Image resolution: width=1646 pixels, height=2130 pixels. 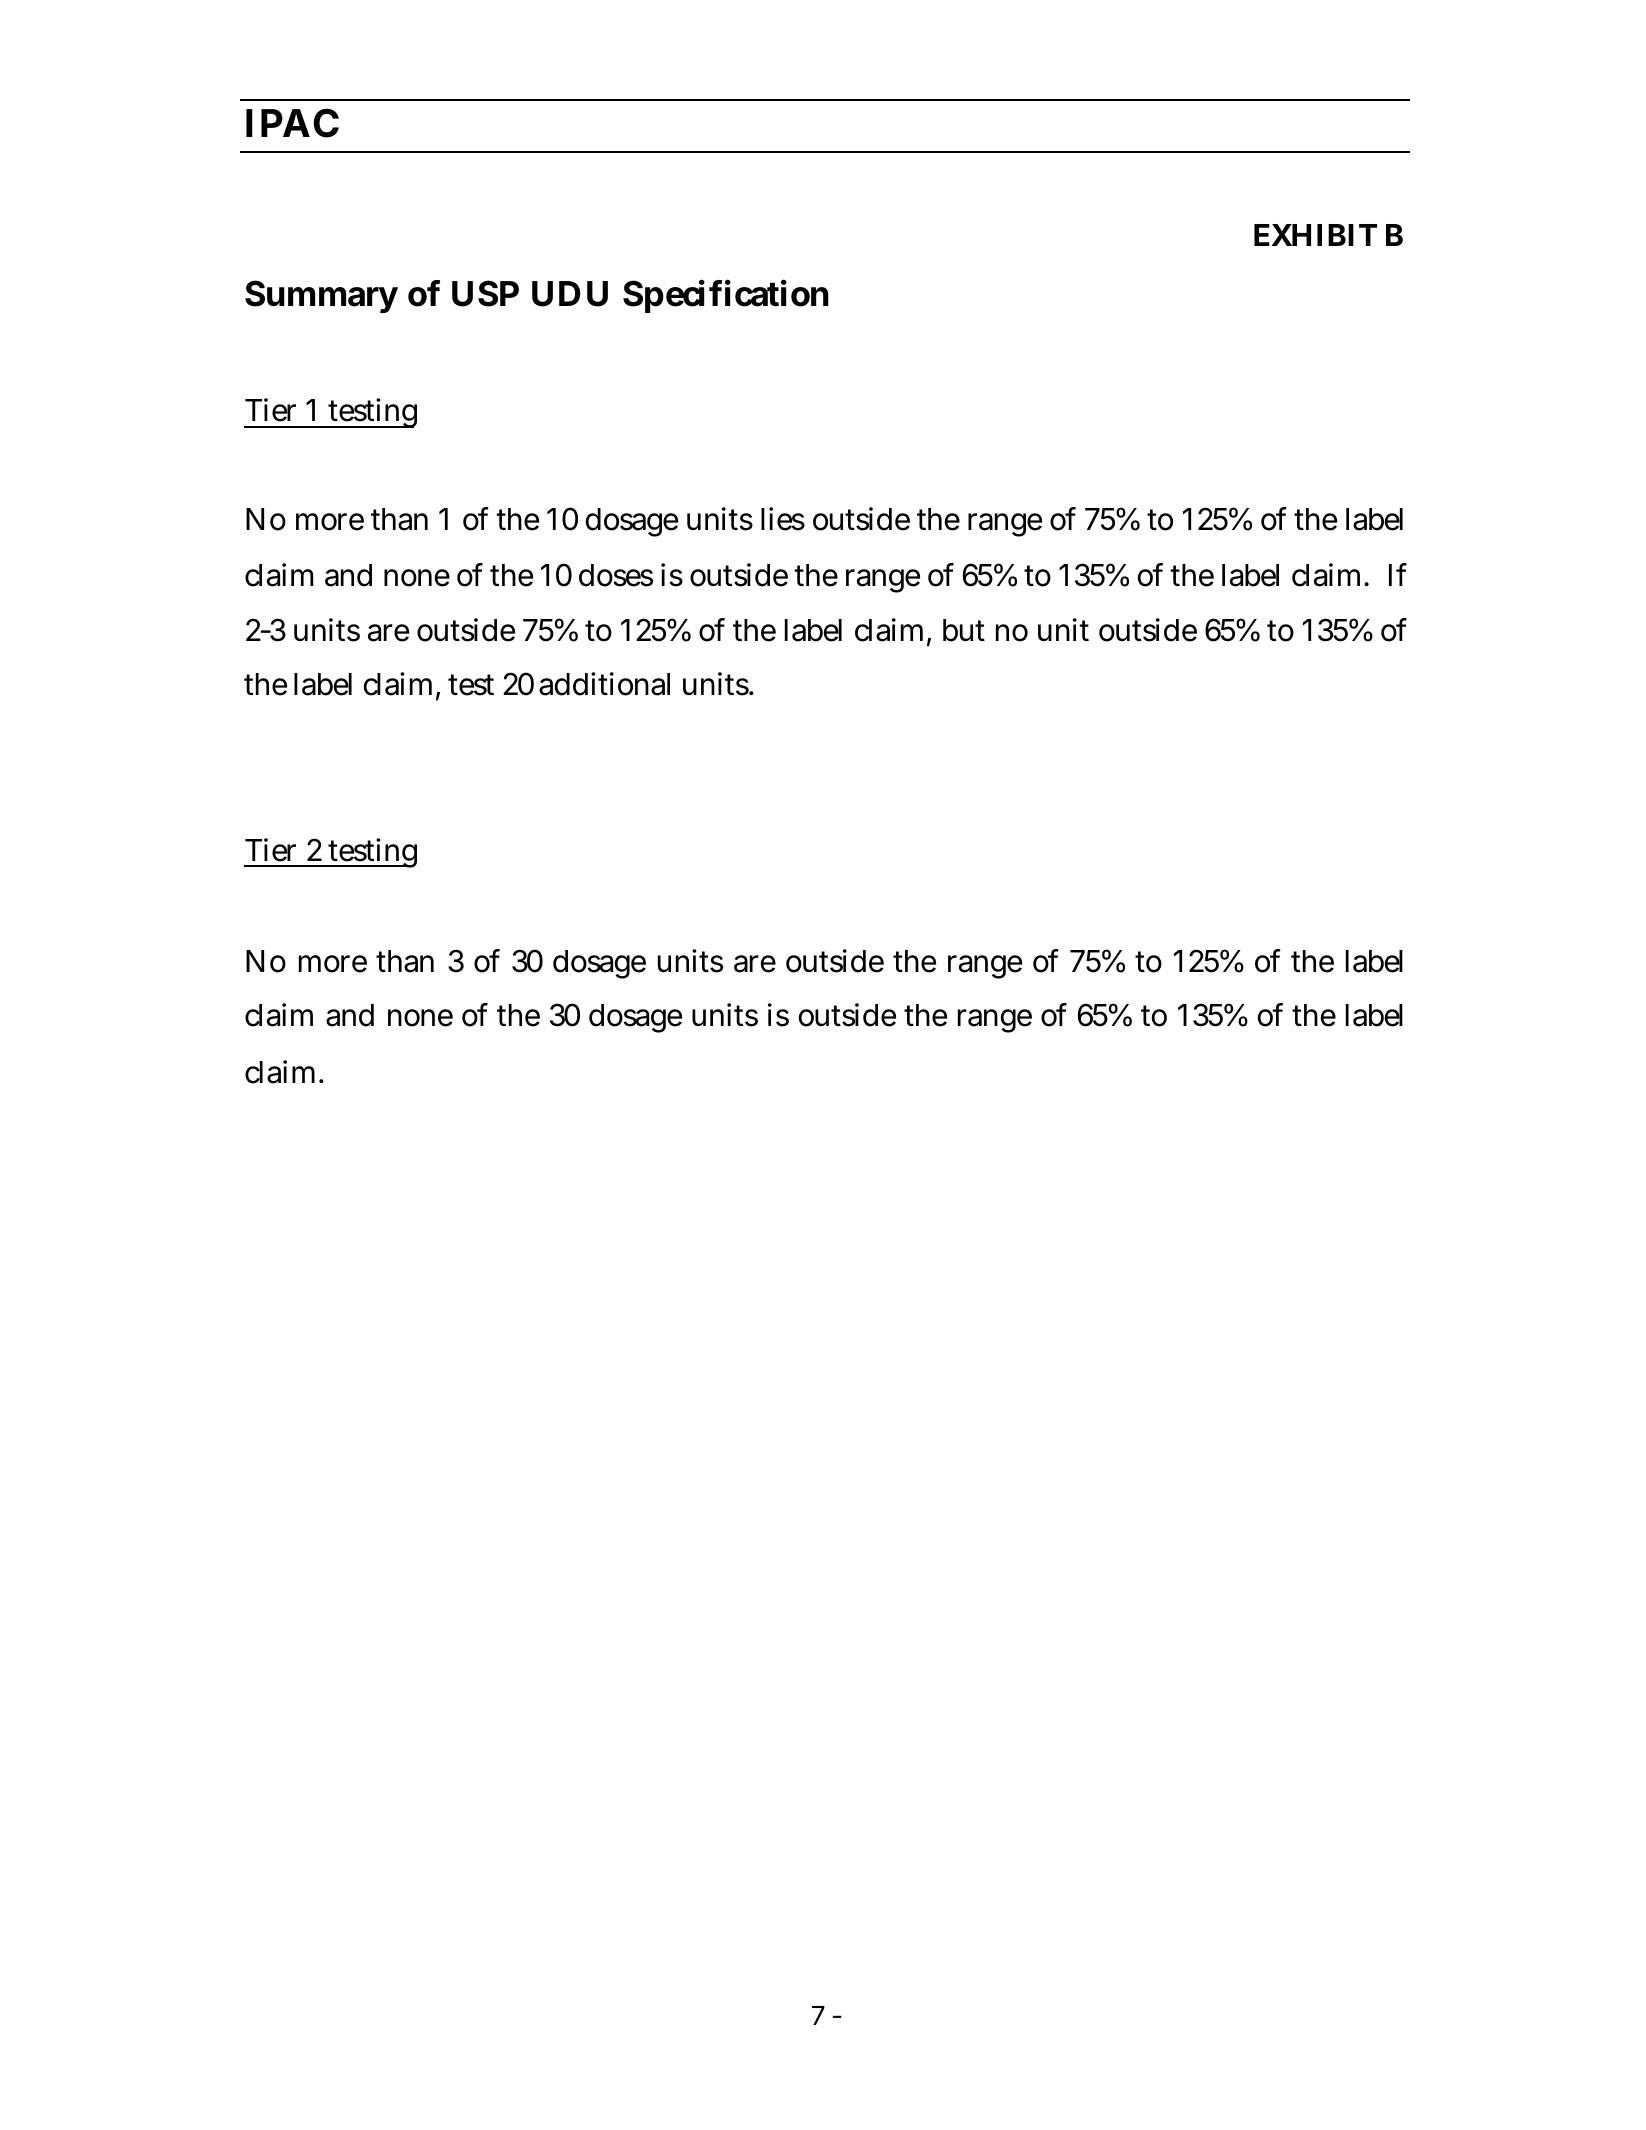 I want to click on IPAC, so click(x=292, y=123).
